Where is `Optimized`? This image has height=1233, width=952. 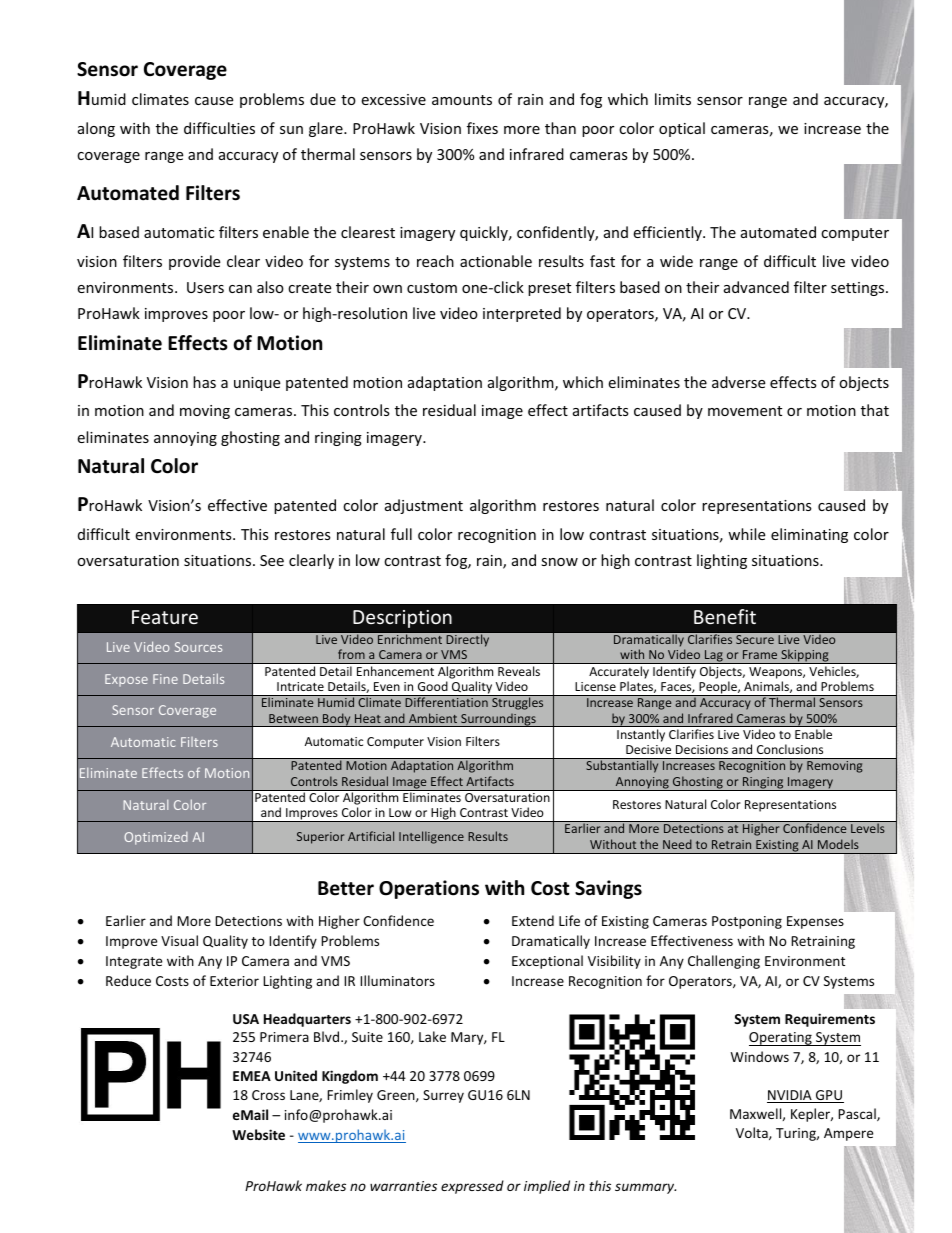
Optimized is located at coordinates (156, 838).
